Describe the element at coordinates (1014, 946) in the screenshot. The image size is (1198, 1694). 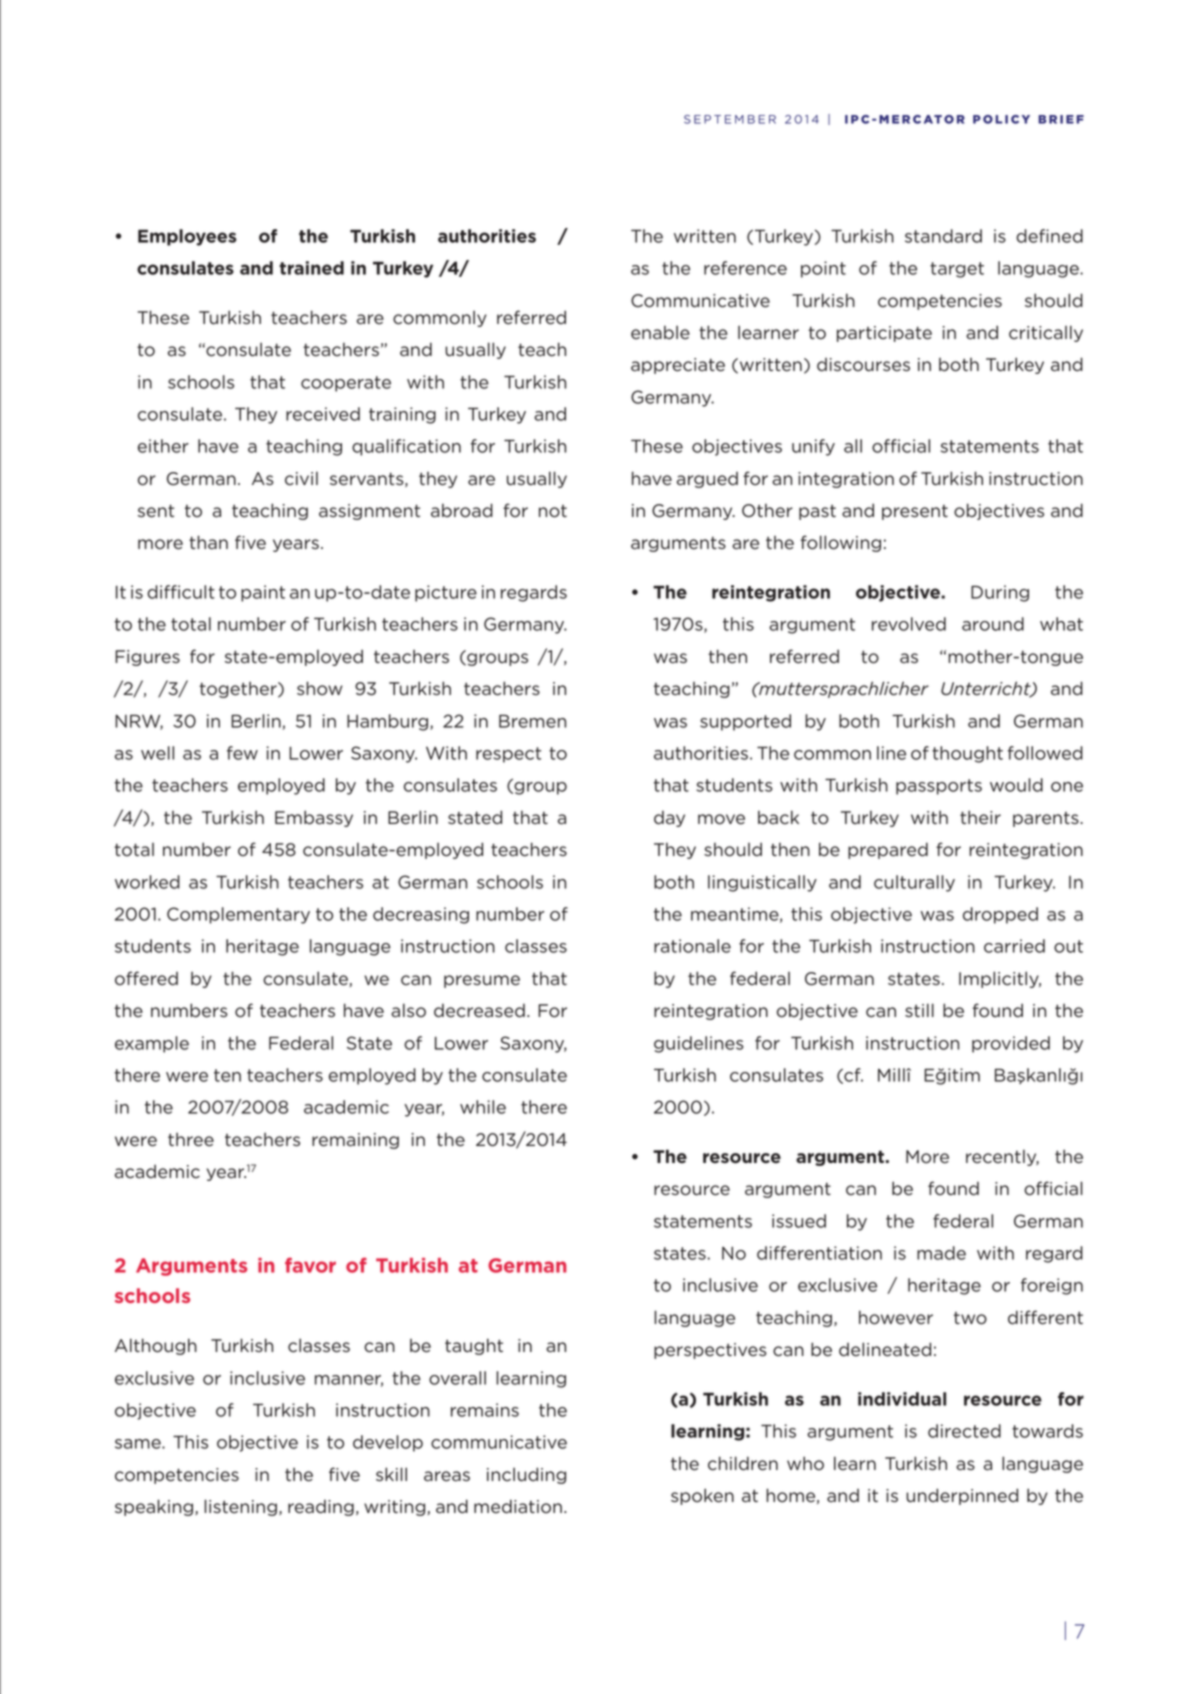
I see `carried` at that location.
